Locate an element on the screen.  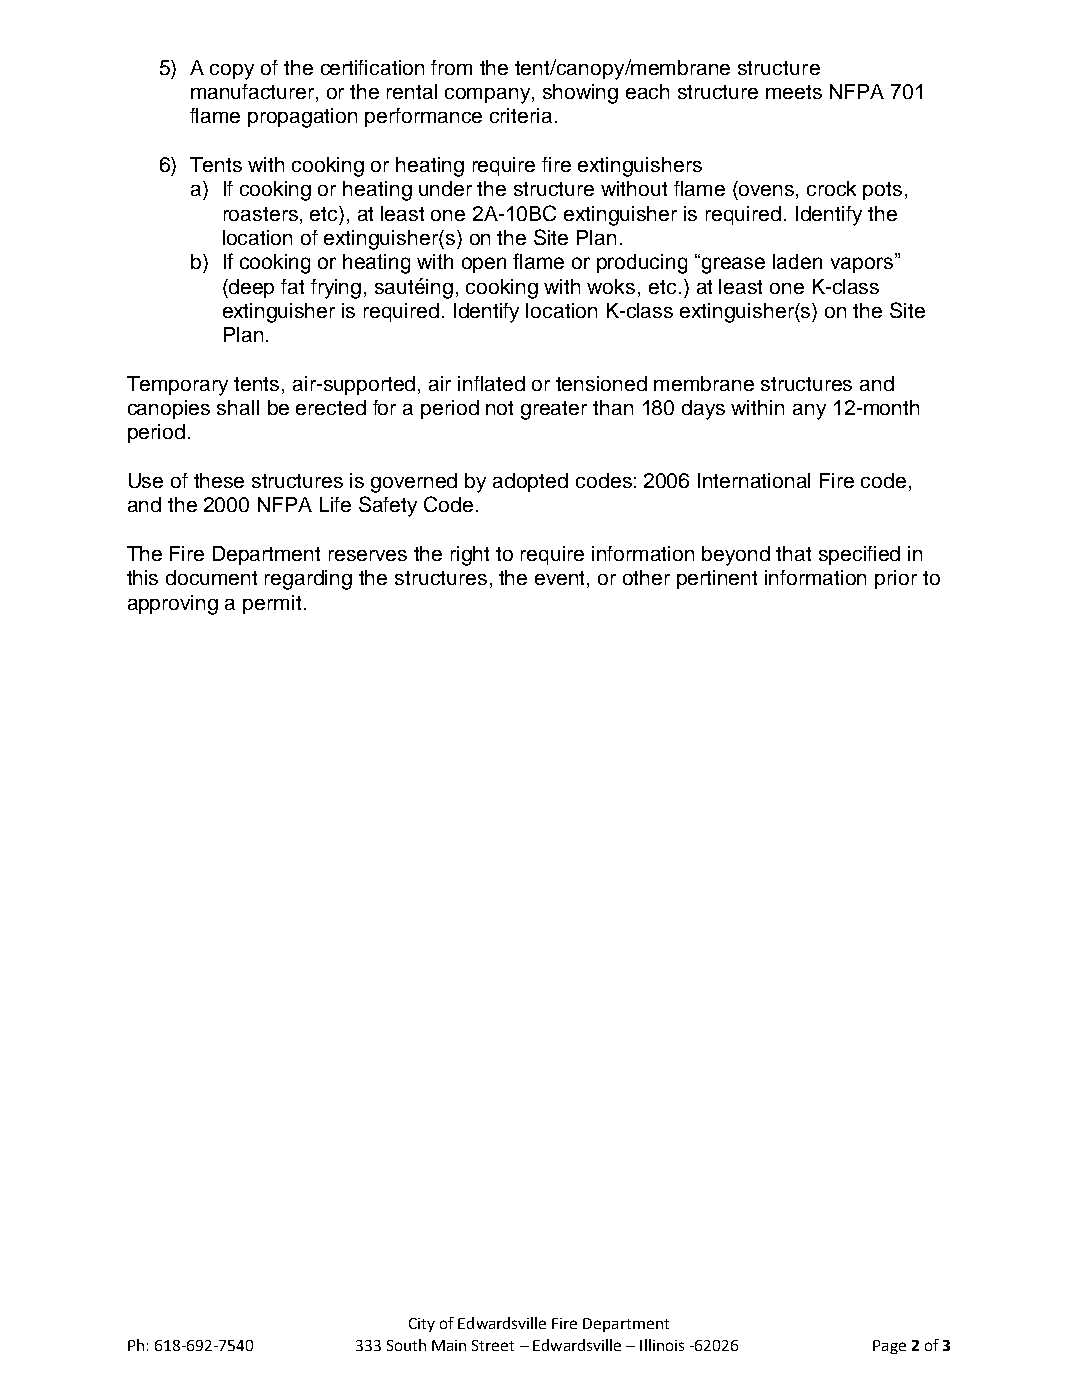
Page is located at coordinates (889, 1347).
